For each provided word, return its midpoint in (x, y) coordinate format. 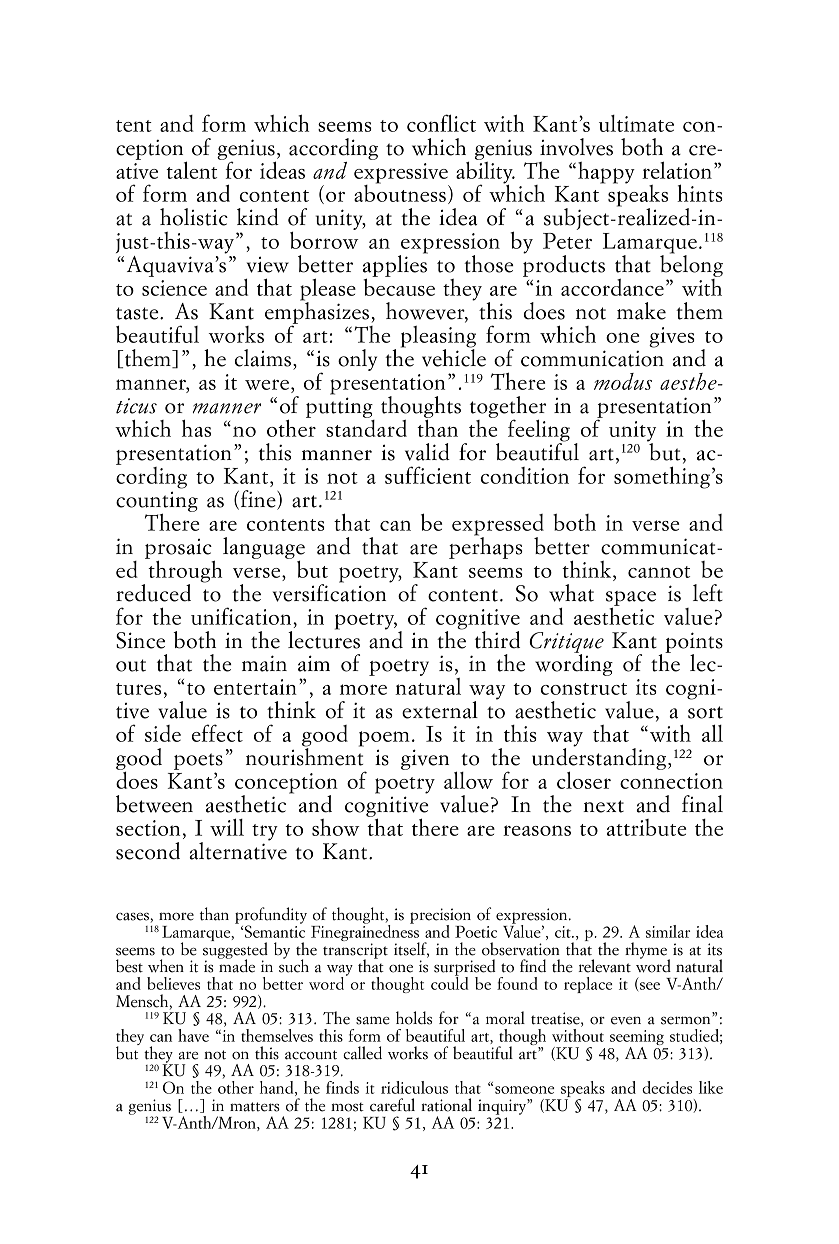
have (193, 1035)
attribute (646, 827)
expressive (401, 174)
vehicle (454, 357)
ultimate (636, 123)
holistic (194, 217)
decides (667, 1087)
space (631, 599)
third (497, 640)
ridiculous (414, 1087)
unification (242, 616)
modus (623, 381)
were (267, 384)
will (227, 827)
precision (440, 917)
